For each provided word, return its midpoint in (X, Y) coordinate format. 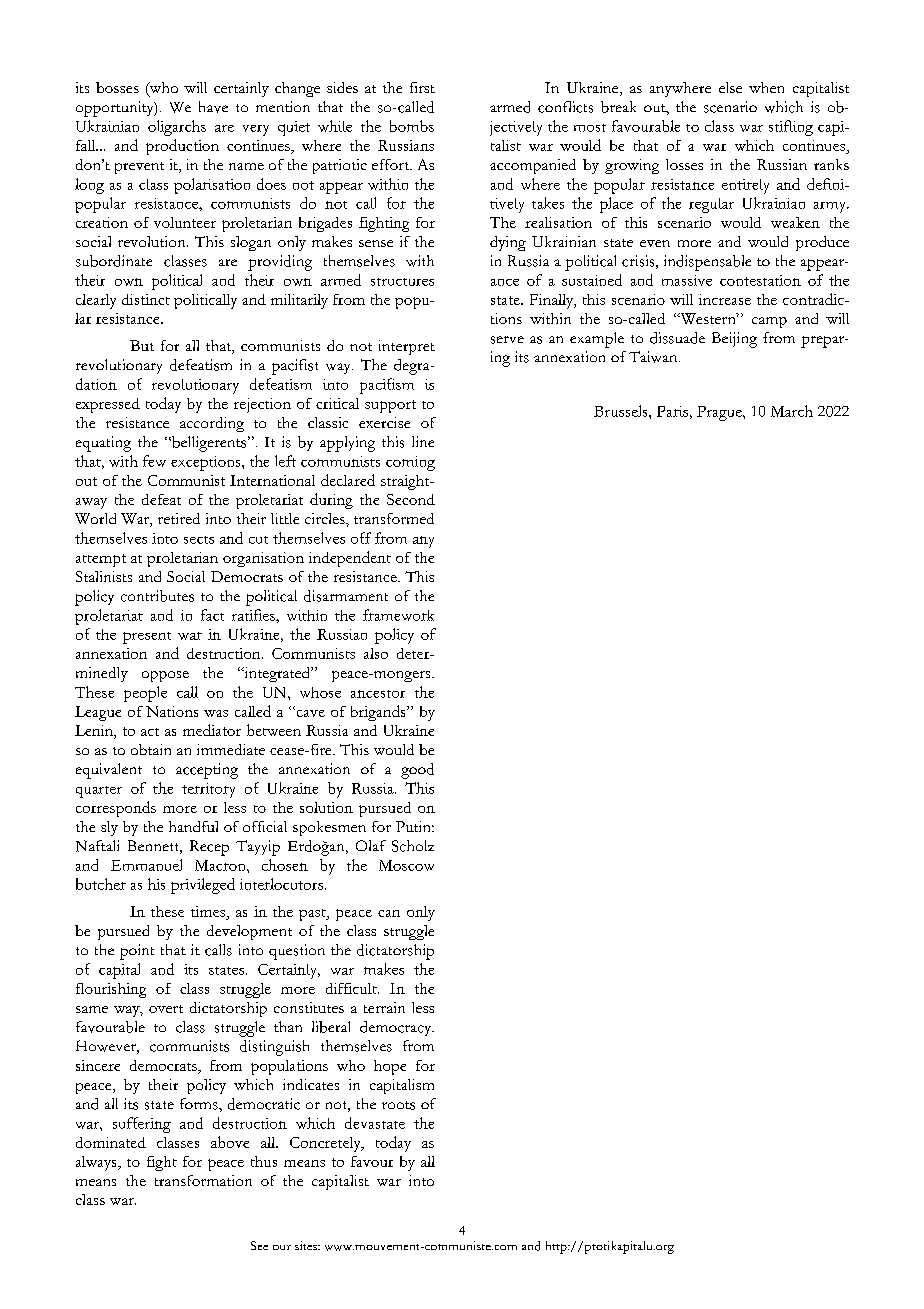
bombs (412, 126)
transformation (203, 1180)
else (730, 87)
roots (398, 1105)
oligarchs (177, 128)
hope (390, 1067)
